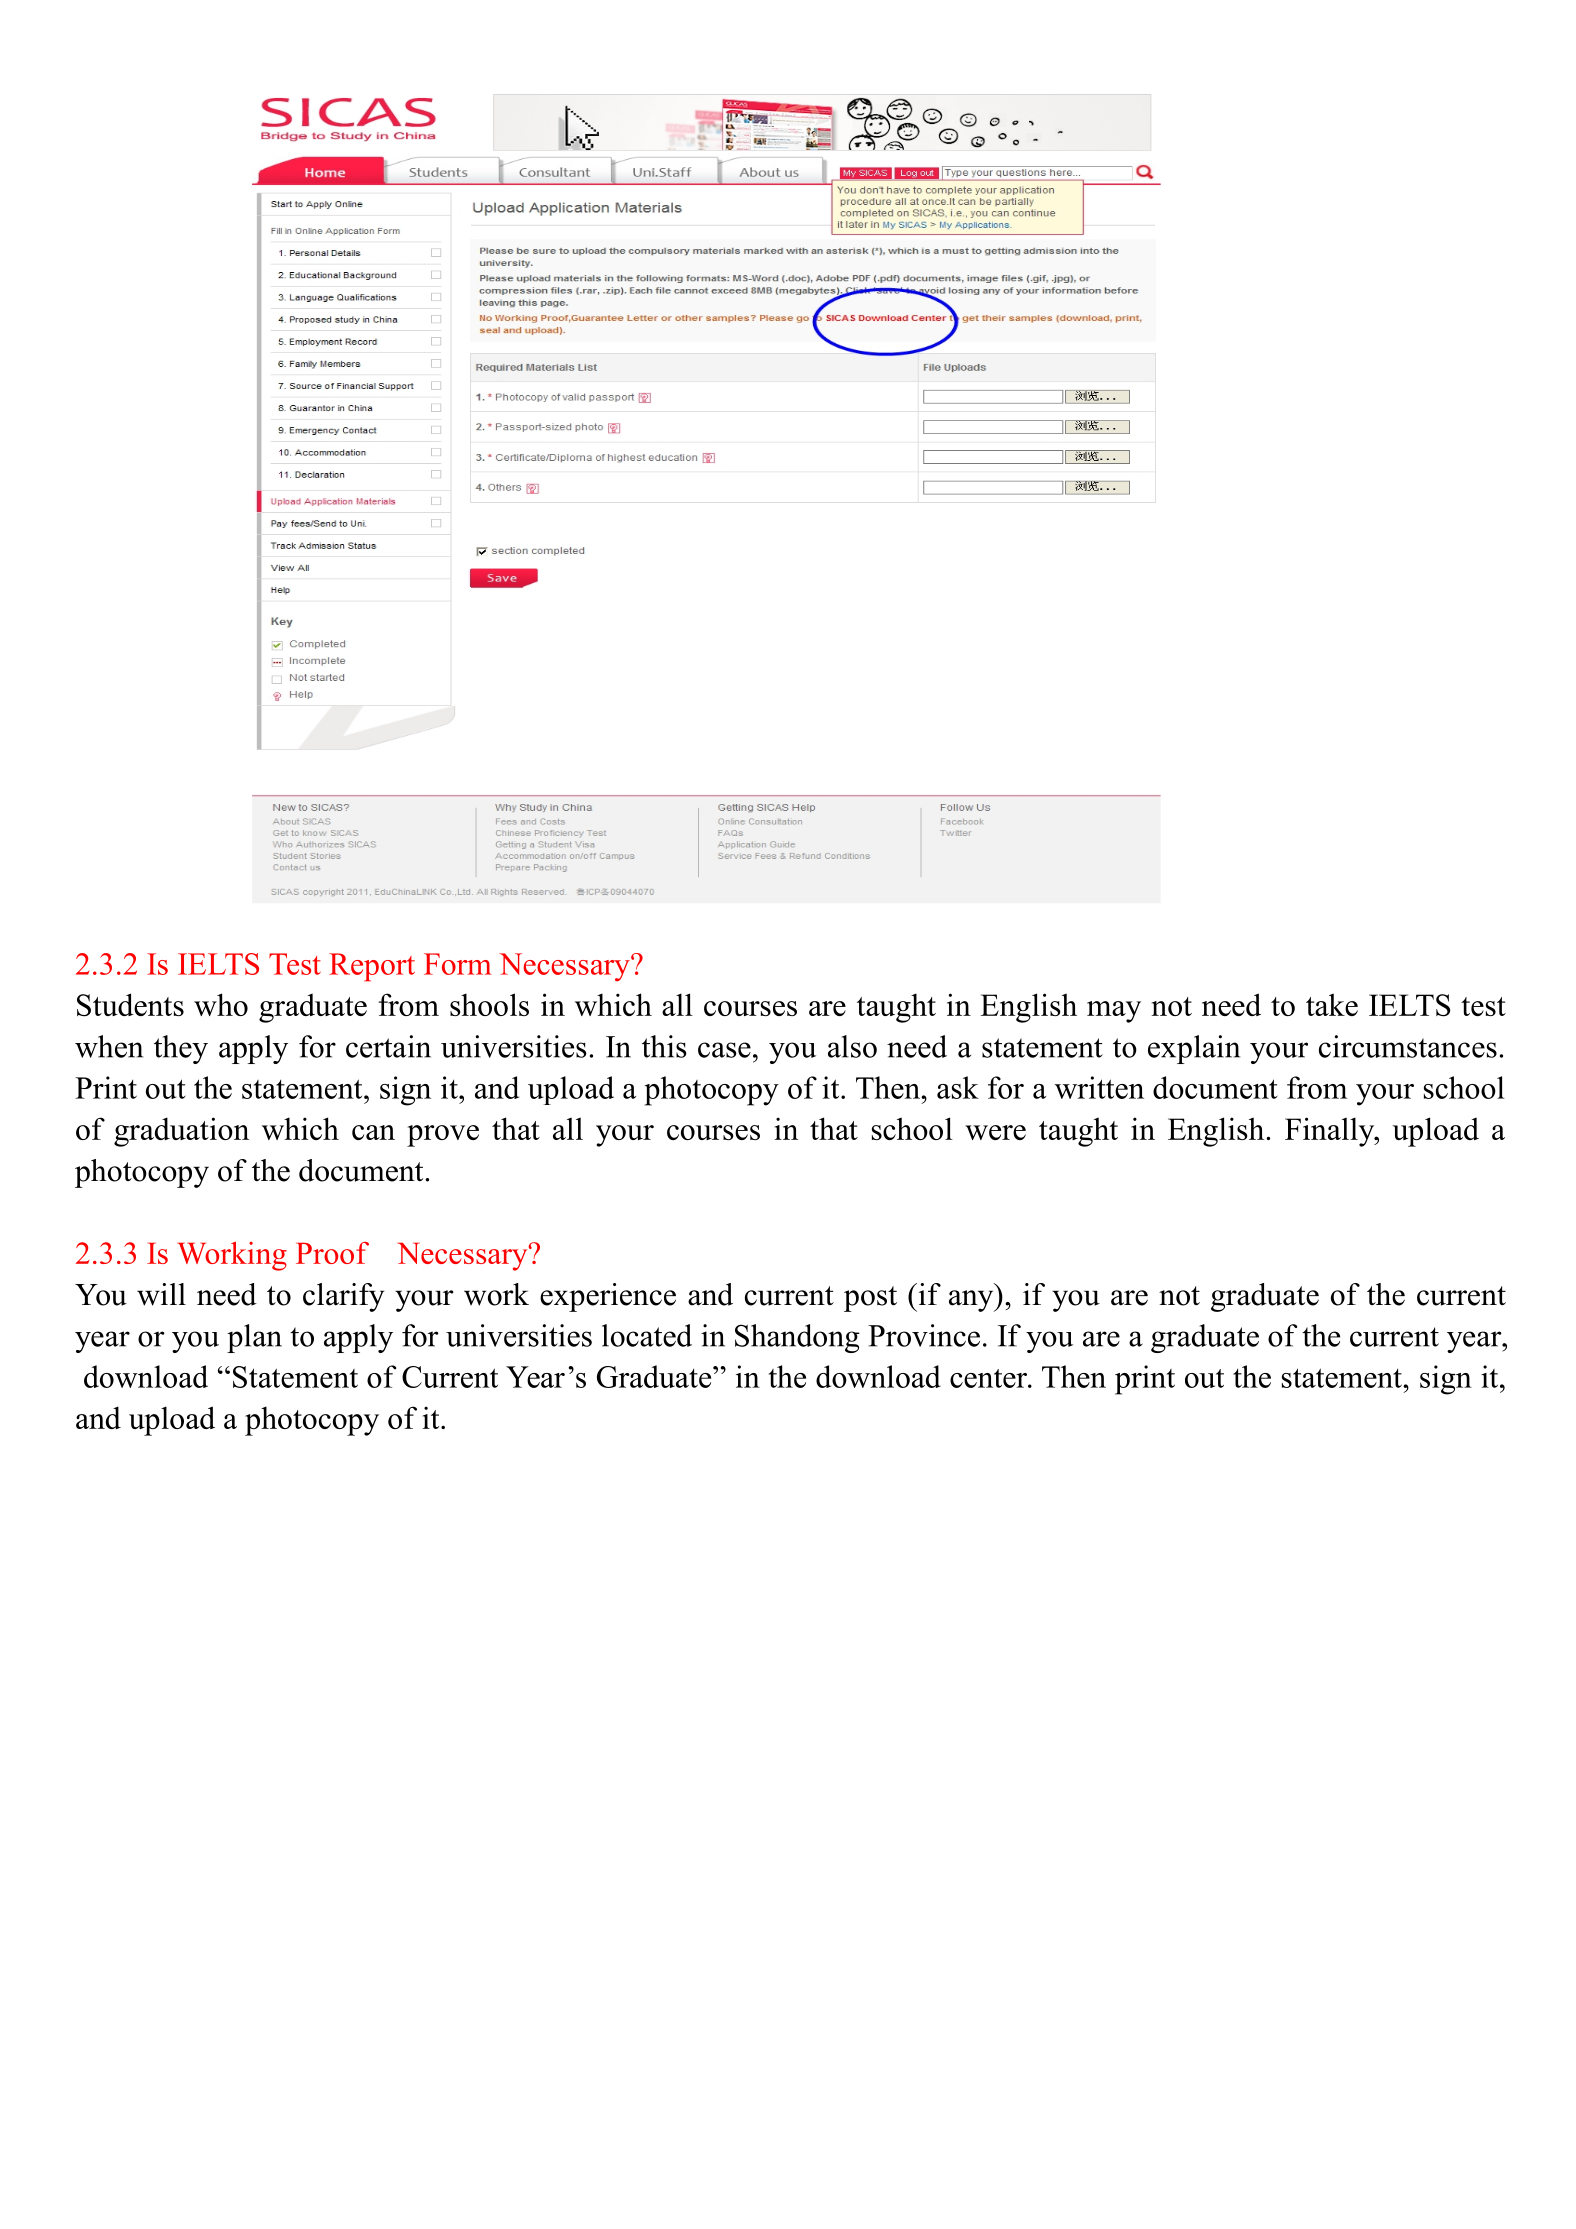  I want to click on Shandong, so click(797, 1338).
